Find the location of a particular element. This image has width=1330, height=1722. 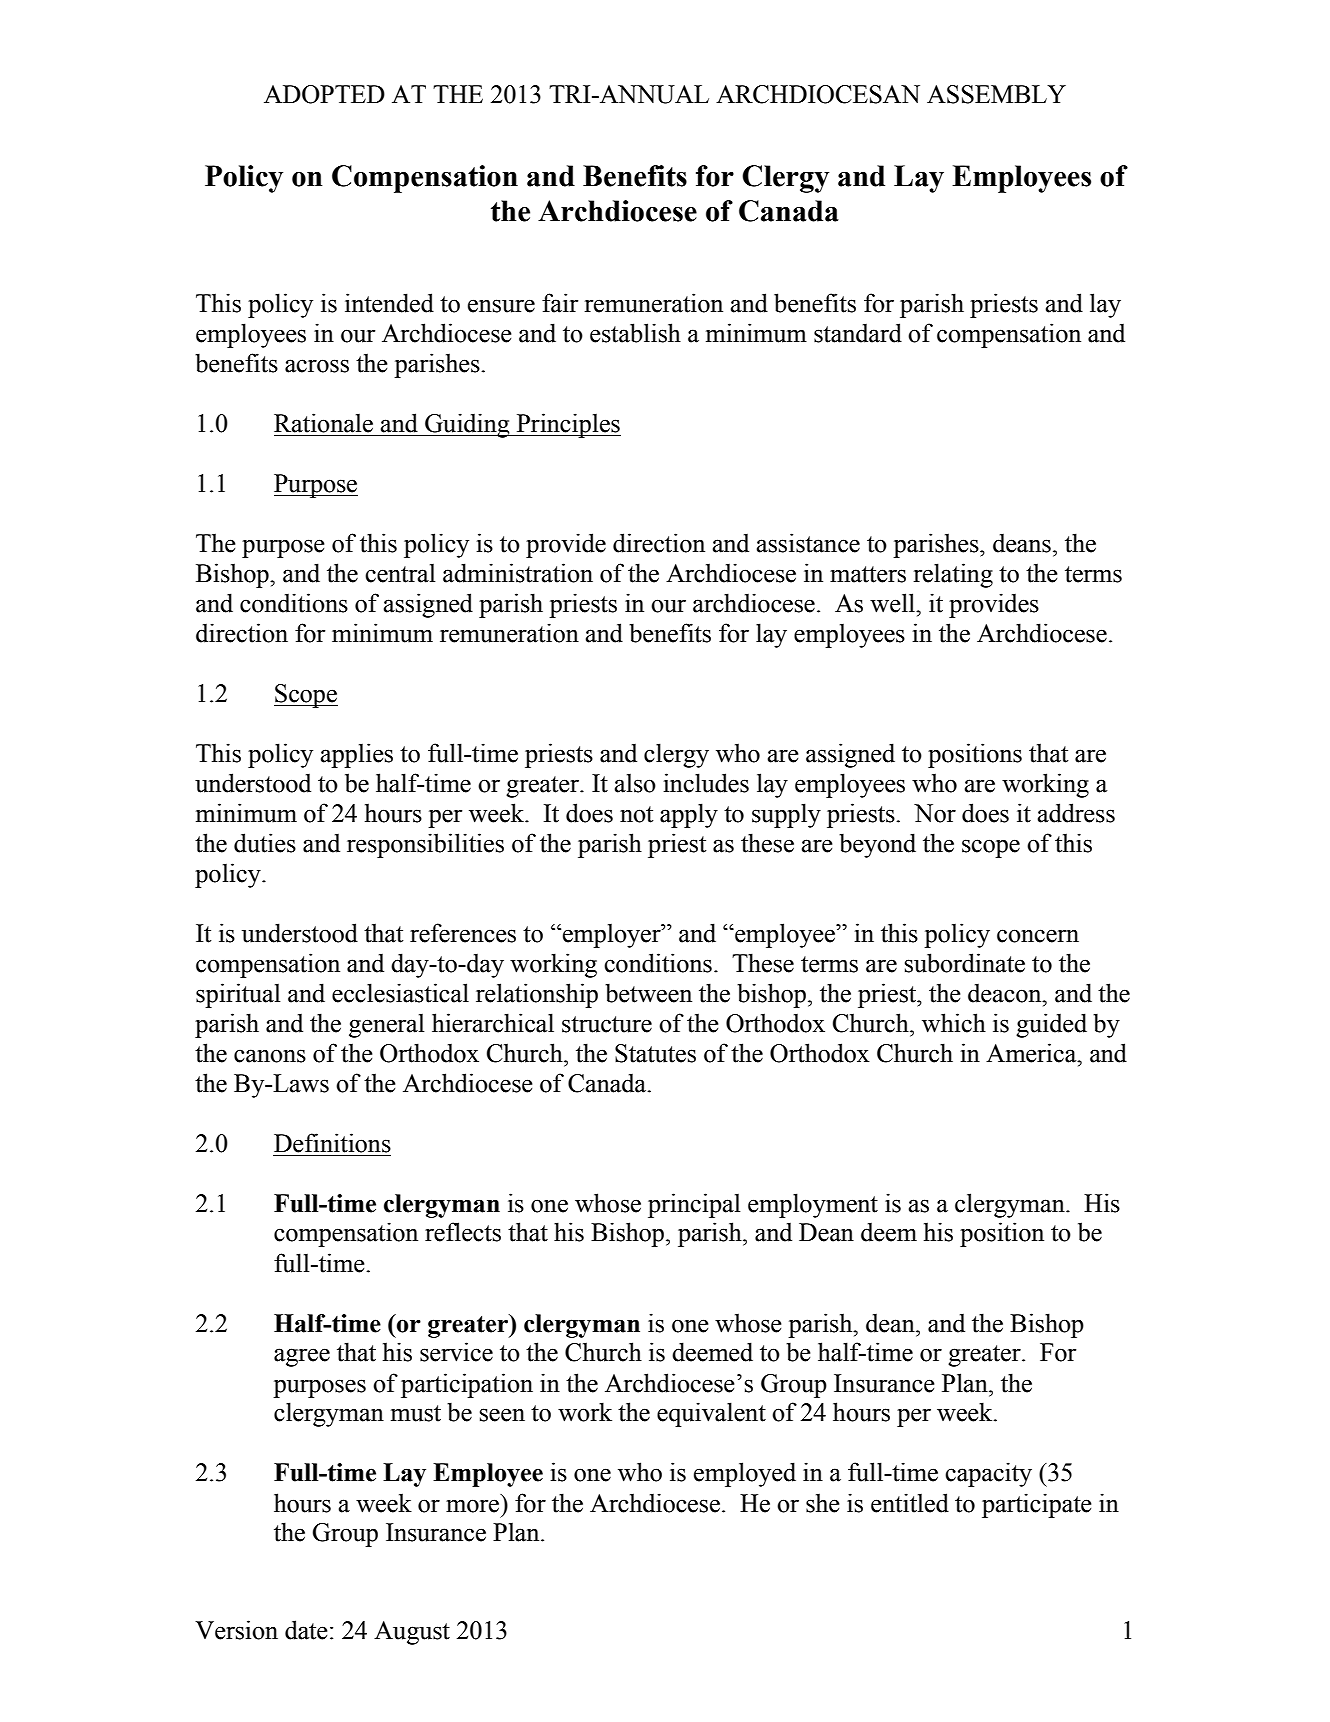

employed is located at coordinates (745, 1474).
